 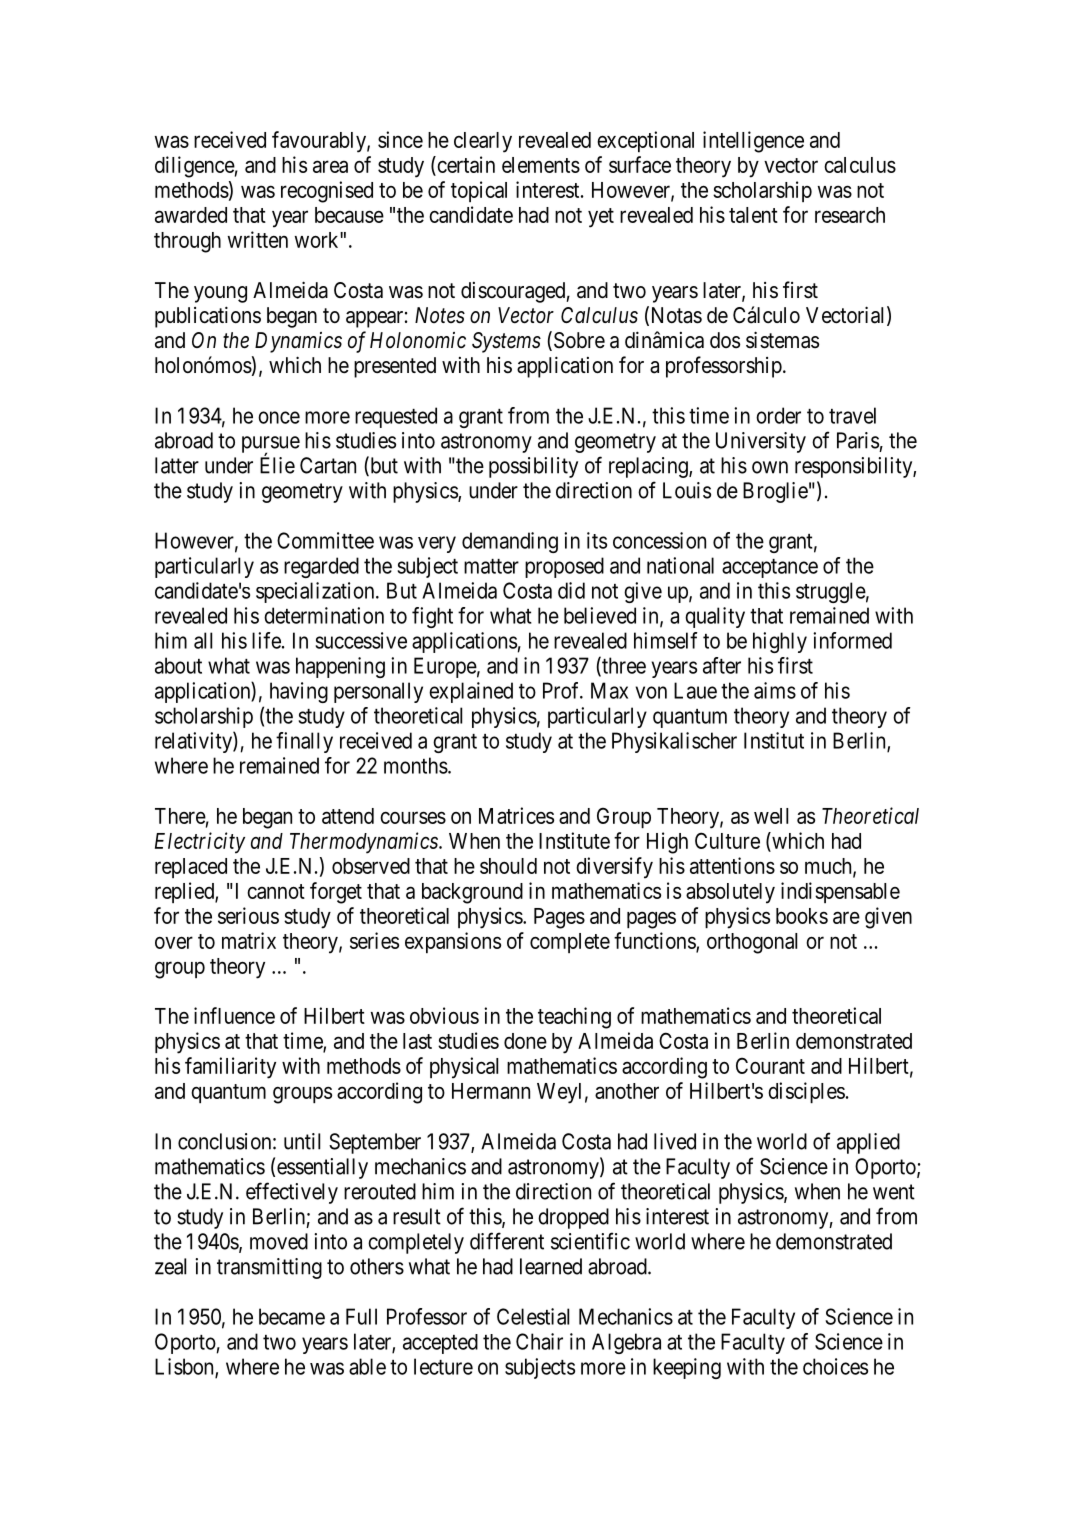 I want to click on recognised, so click(x=327, y=192).
